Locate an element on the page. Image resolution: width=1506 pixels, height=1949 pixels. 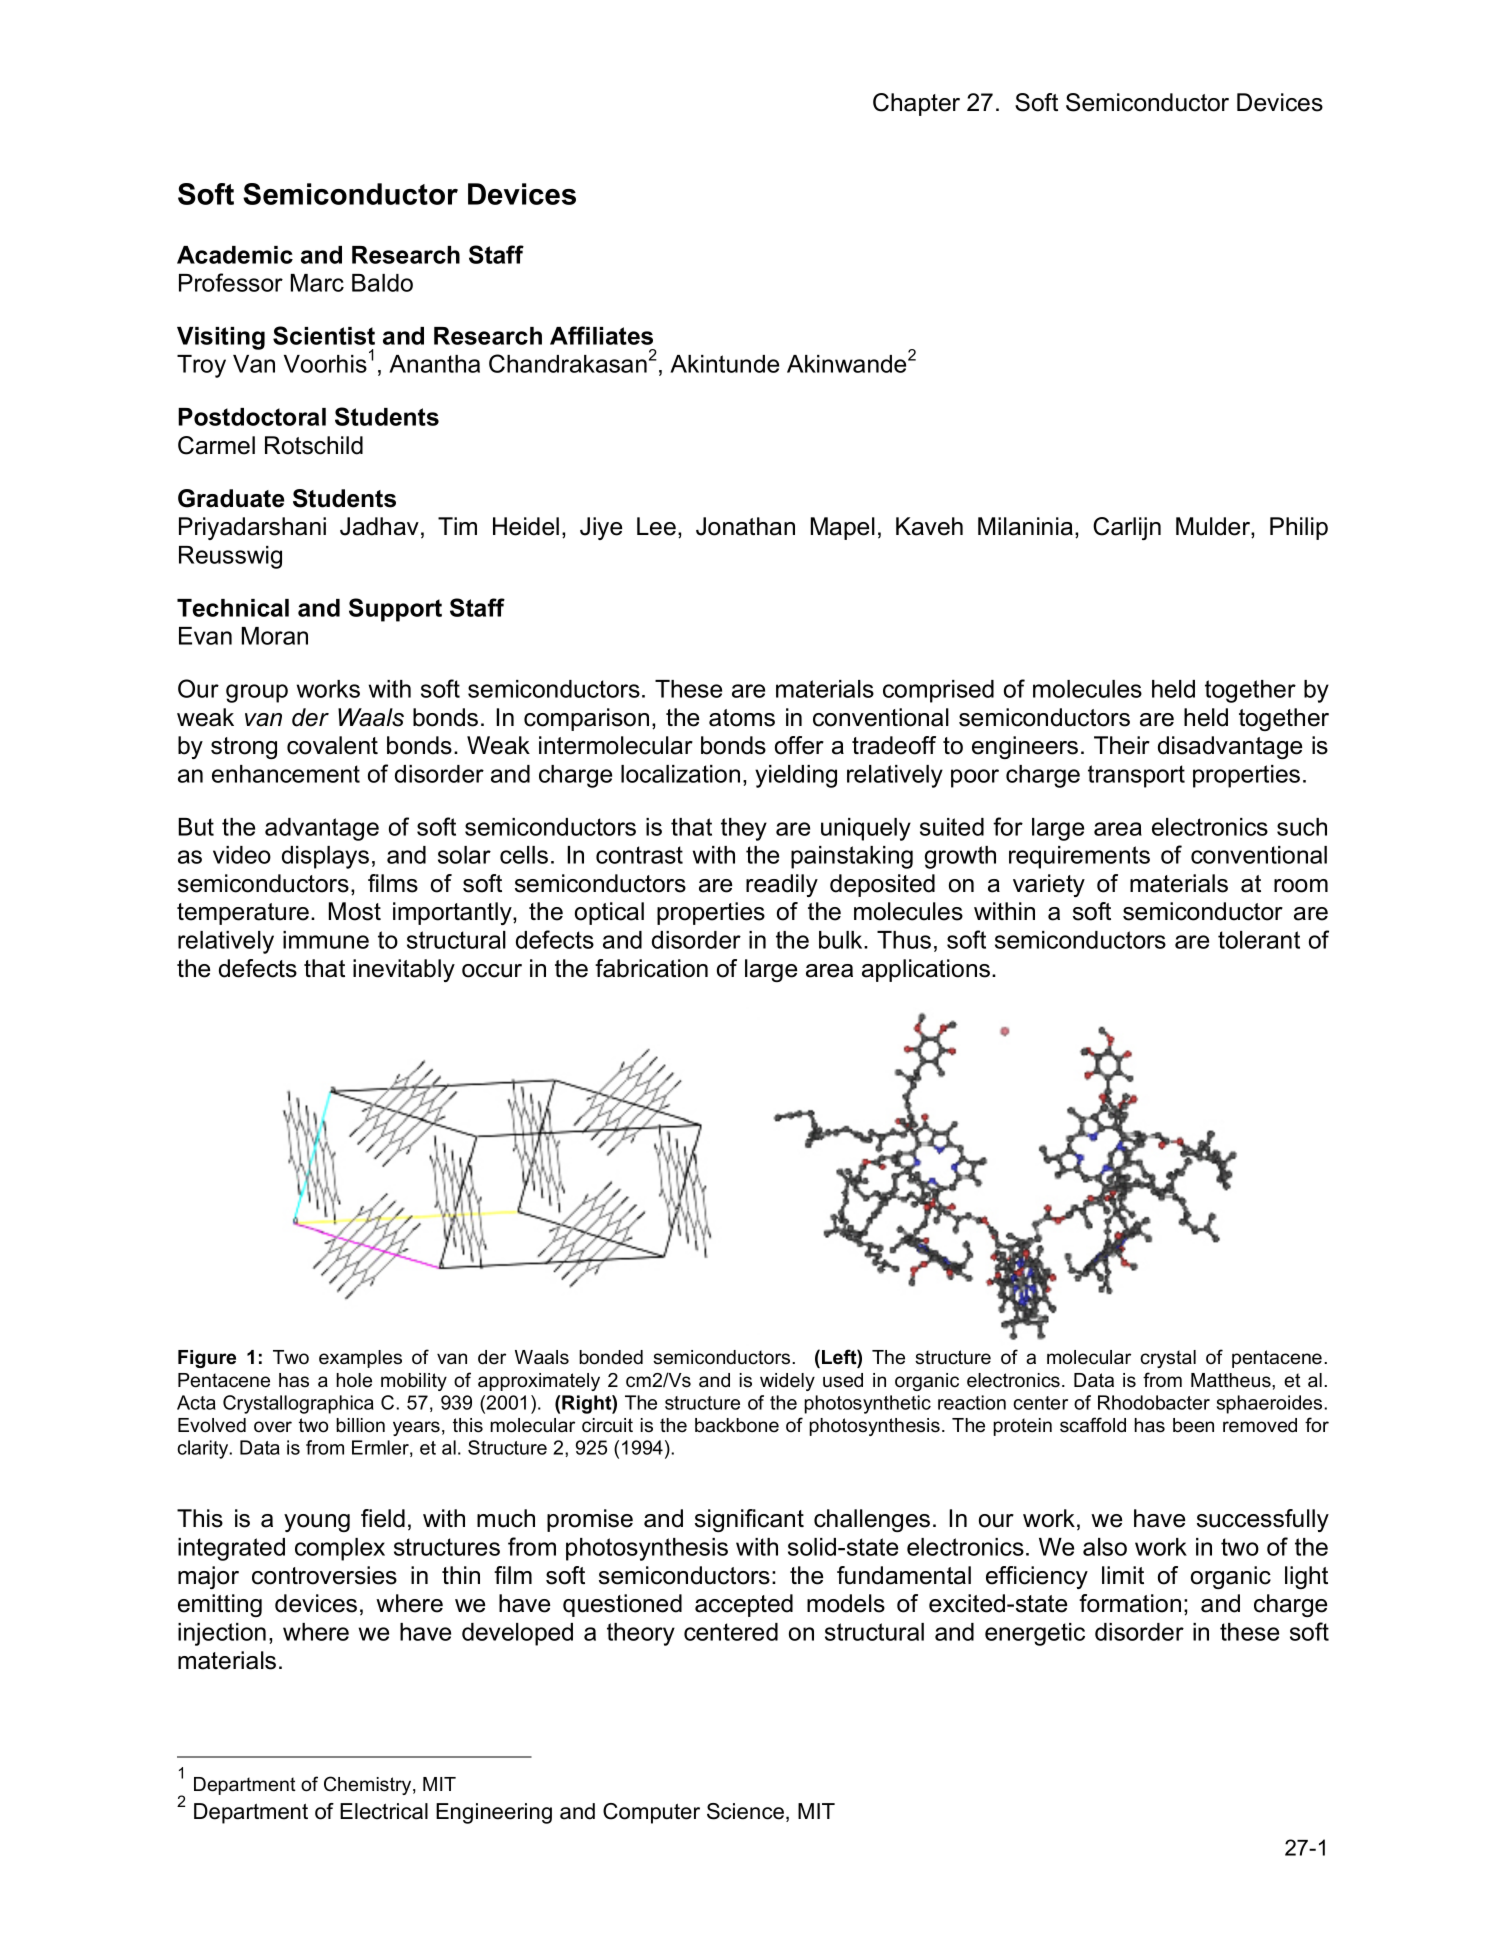
tolerant is located at coordinates (1259, 940).
